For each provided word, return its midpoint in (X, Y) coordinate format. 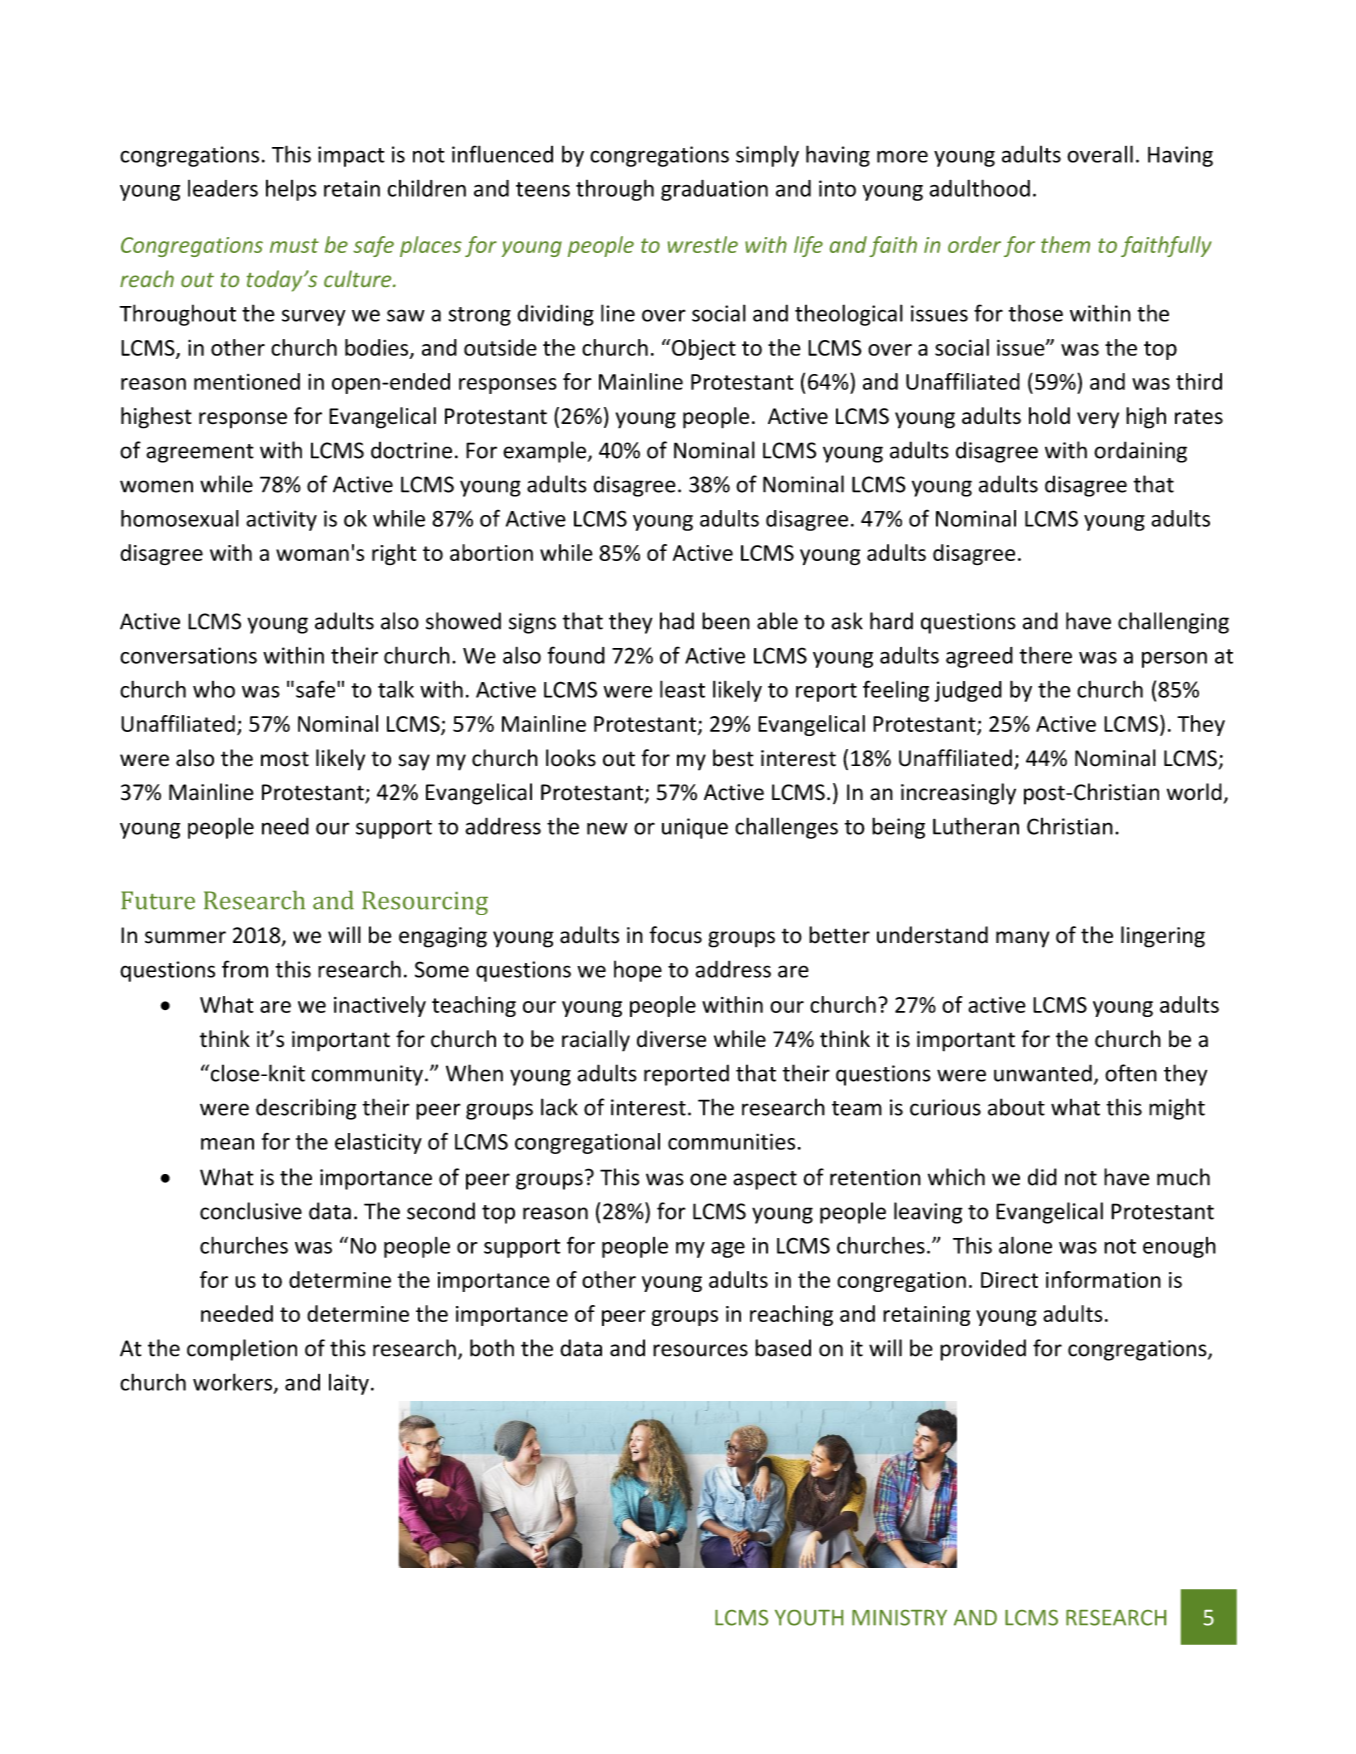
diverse (671, 1039)
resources (700, 1350)
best (733, 758)
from (245, 969)
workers (234, 1383)
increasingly (958, 794)
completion (242, 1350)
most (285, 759)
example (544, 452)
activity (281, 520)
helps (291, 190)
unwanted (1043, 1073)
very (1098, 420)
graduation (714, 190)
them (1065, 244)
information (1103, 1279)
